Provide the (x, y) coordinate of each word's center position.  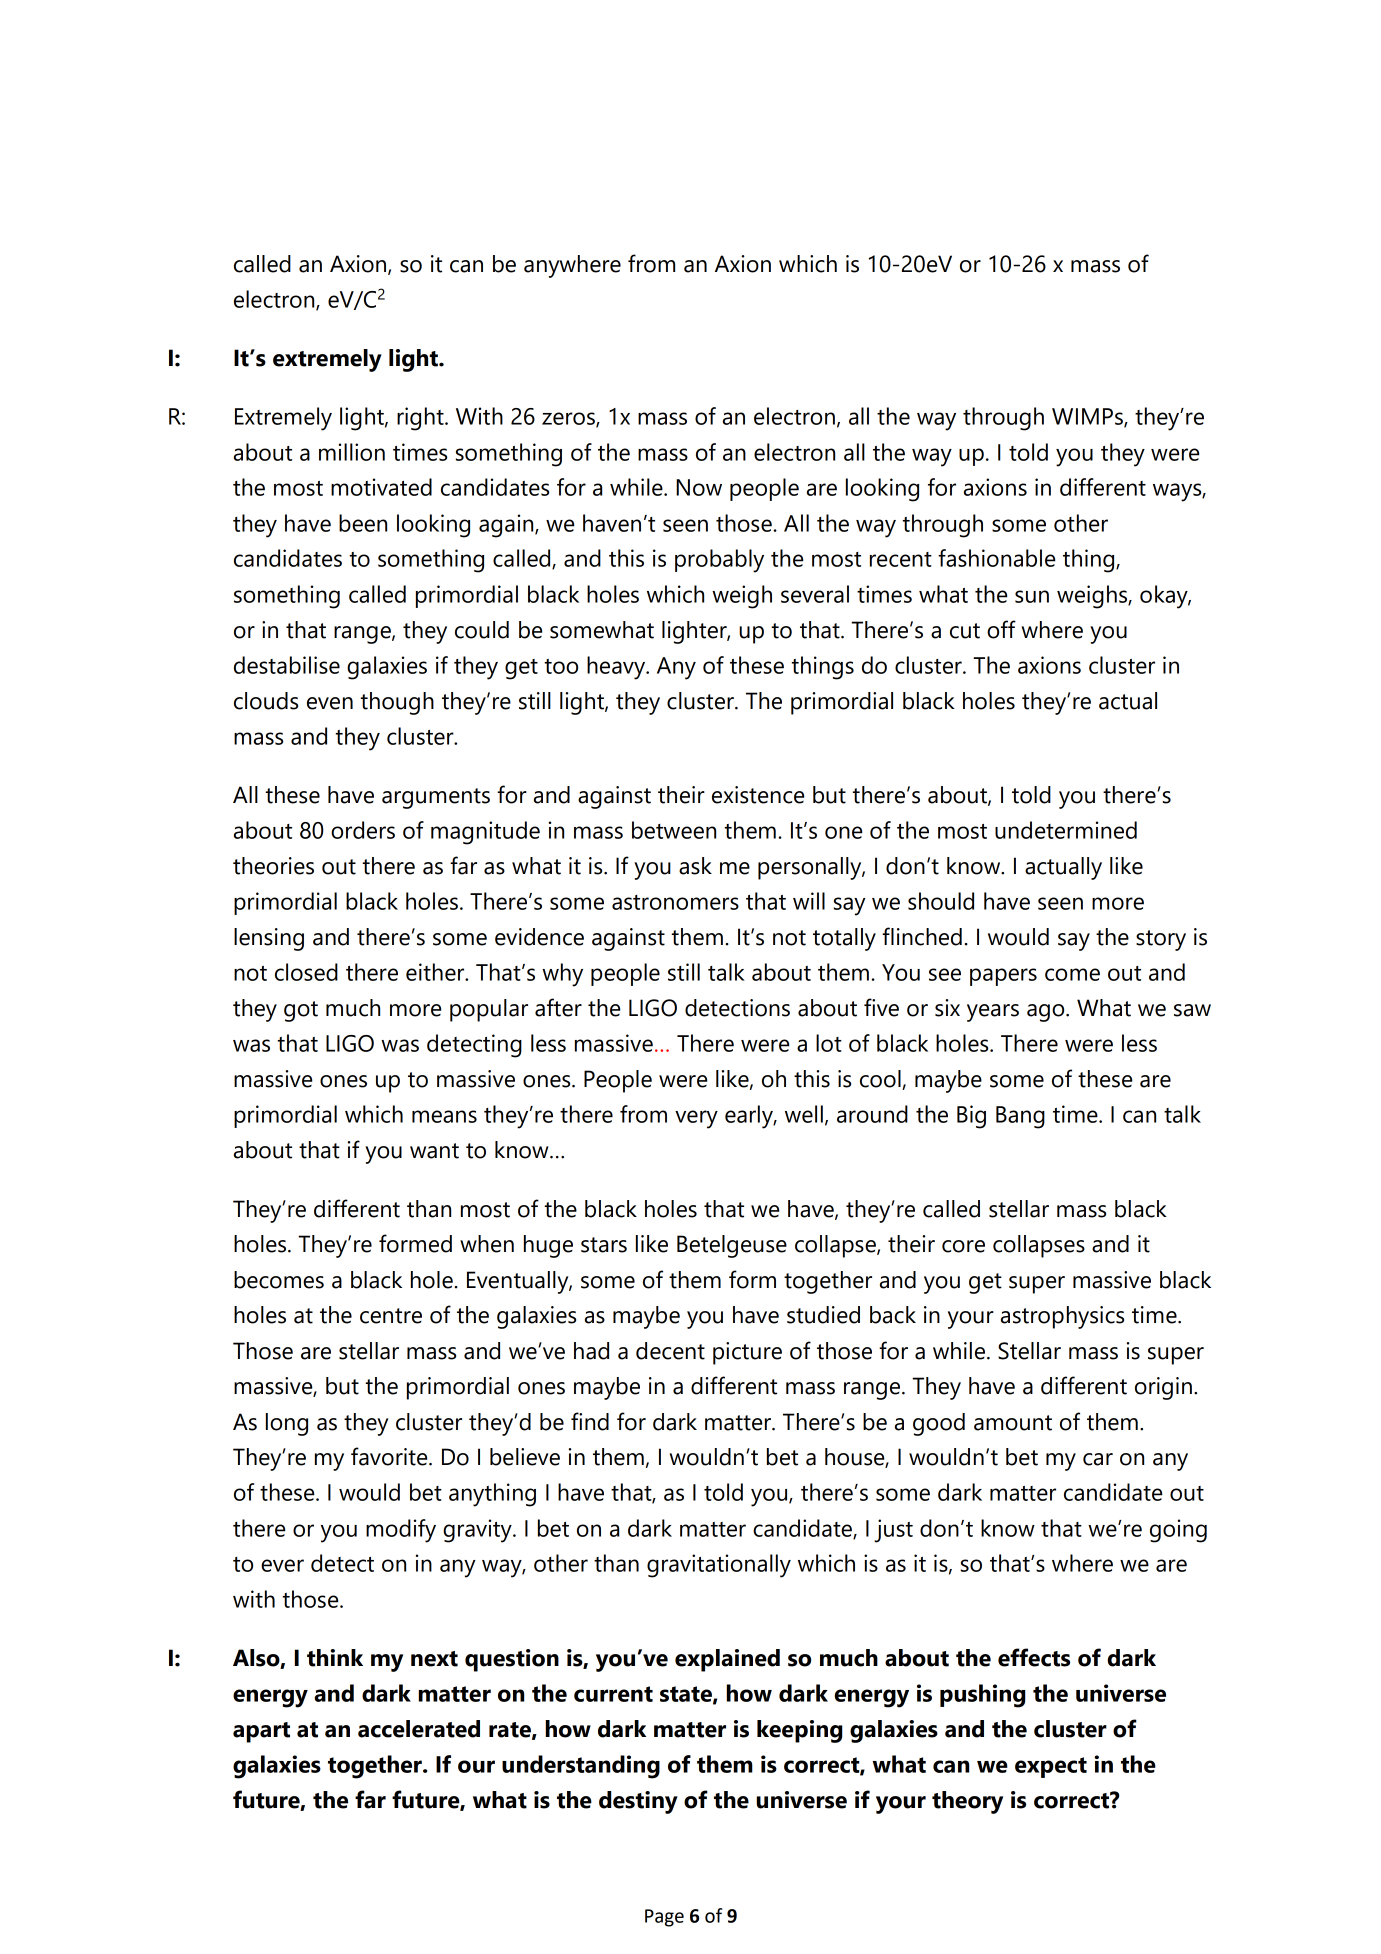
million (352, 452)
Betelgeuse (732, 1246)
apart (261, 1732)
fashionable (996, 558)
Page (664, 1918)
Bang (1020, 1117)
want (434, 1151)
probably (719, 561)
